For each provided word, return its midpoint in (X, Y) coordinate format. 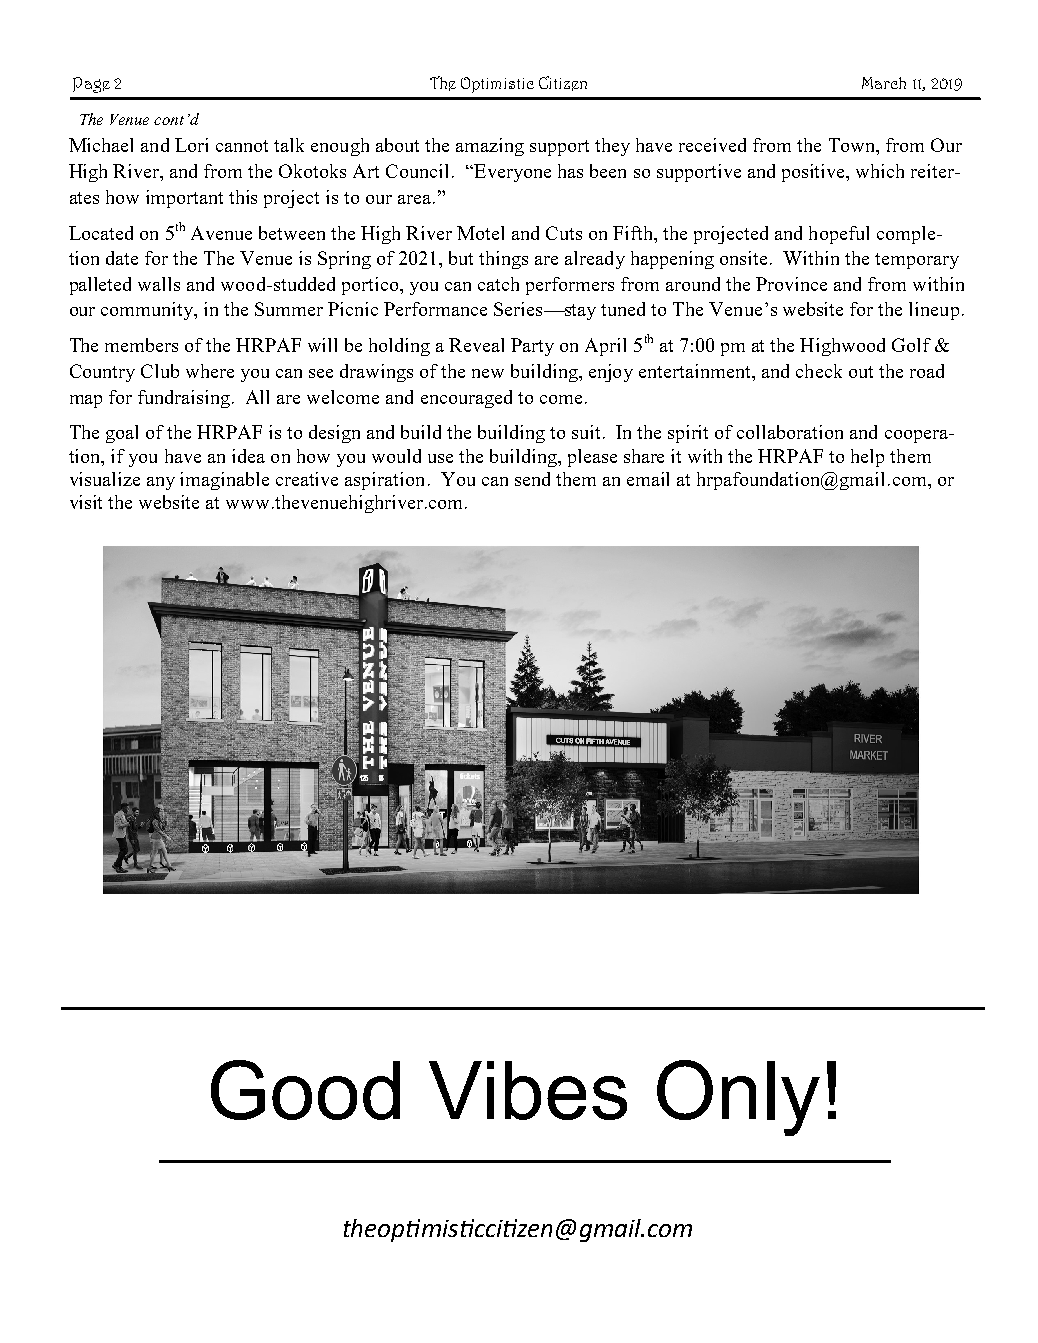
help (867, 458)
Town (853, 145)
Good (305, 1090)
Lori (191, 145)
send (532, 479)
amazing (490, 147)
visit (86, 502)
